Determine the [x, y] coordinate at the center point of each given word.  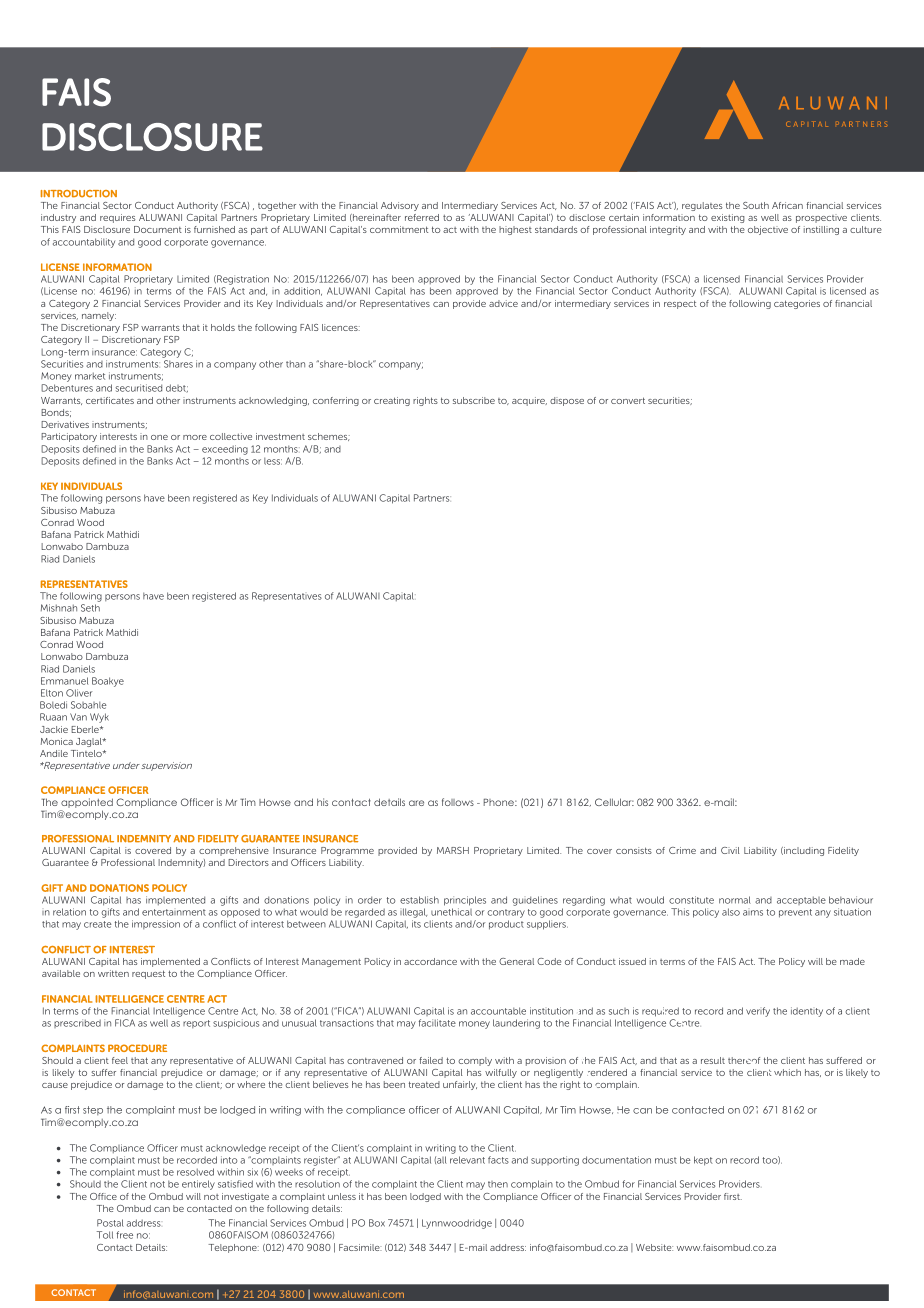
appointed [86, 804]
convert [628, 400]
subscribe [474, 400]
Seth [90, 608]
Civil [730, 850]
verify [758, 1012]
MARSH [453, 850]
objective [768, 230]
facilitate [437, 1023]
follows [458, 802]
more [195, 437]
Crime [682, 850]
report [196, 1024]
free [124, 1235]
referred [422, 217]
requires [117, 218]
